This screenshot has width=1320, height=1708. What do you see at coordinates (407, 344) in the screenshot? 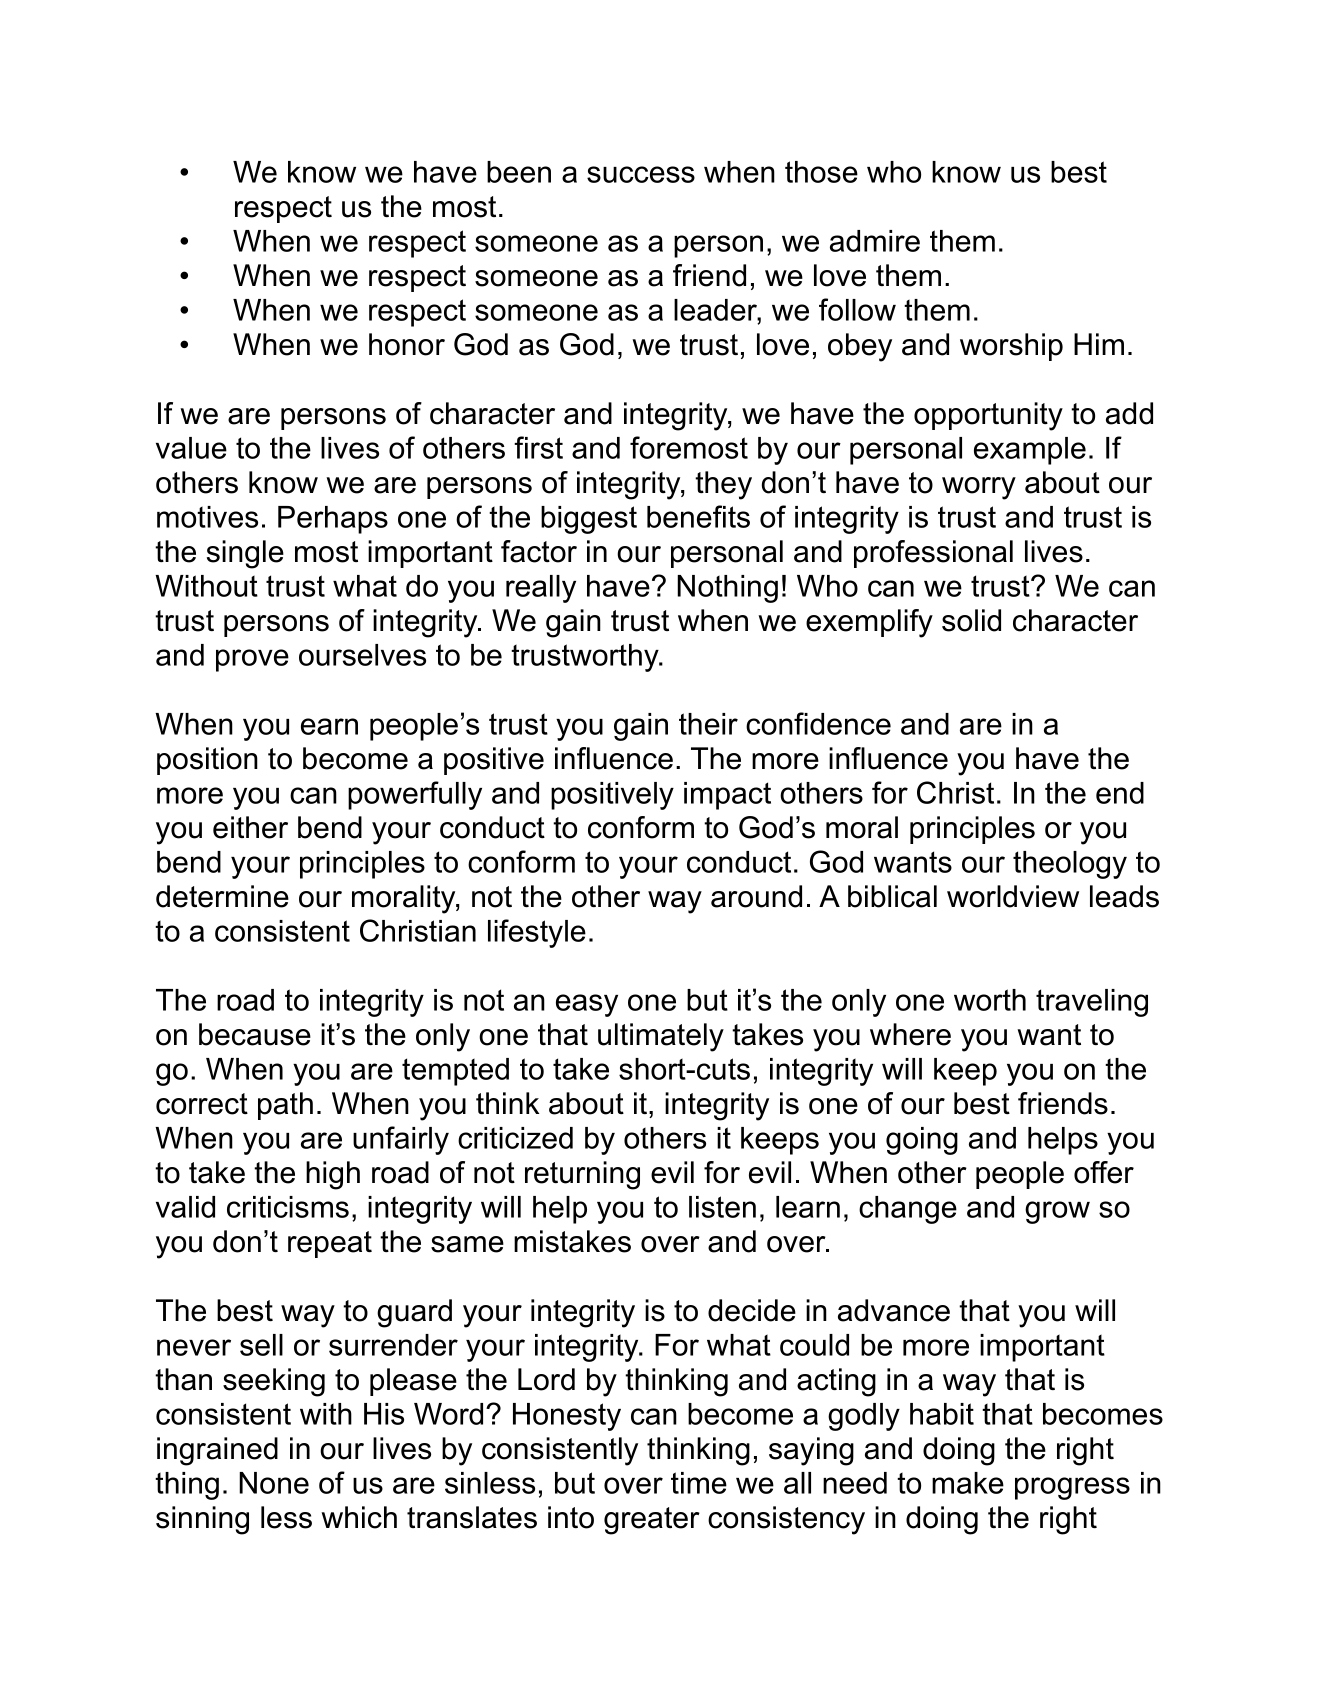
I see `honor` at bounding box center [407, 344].
